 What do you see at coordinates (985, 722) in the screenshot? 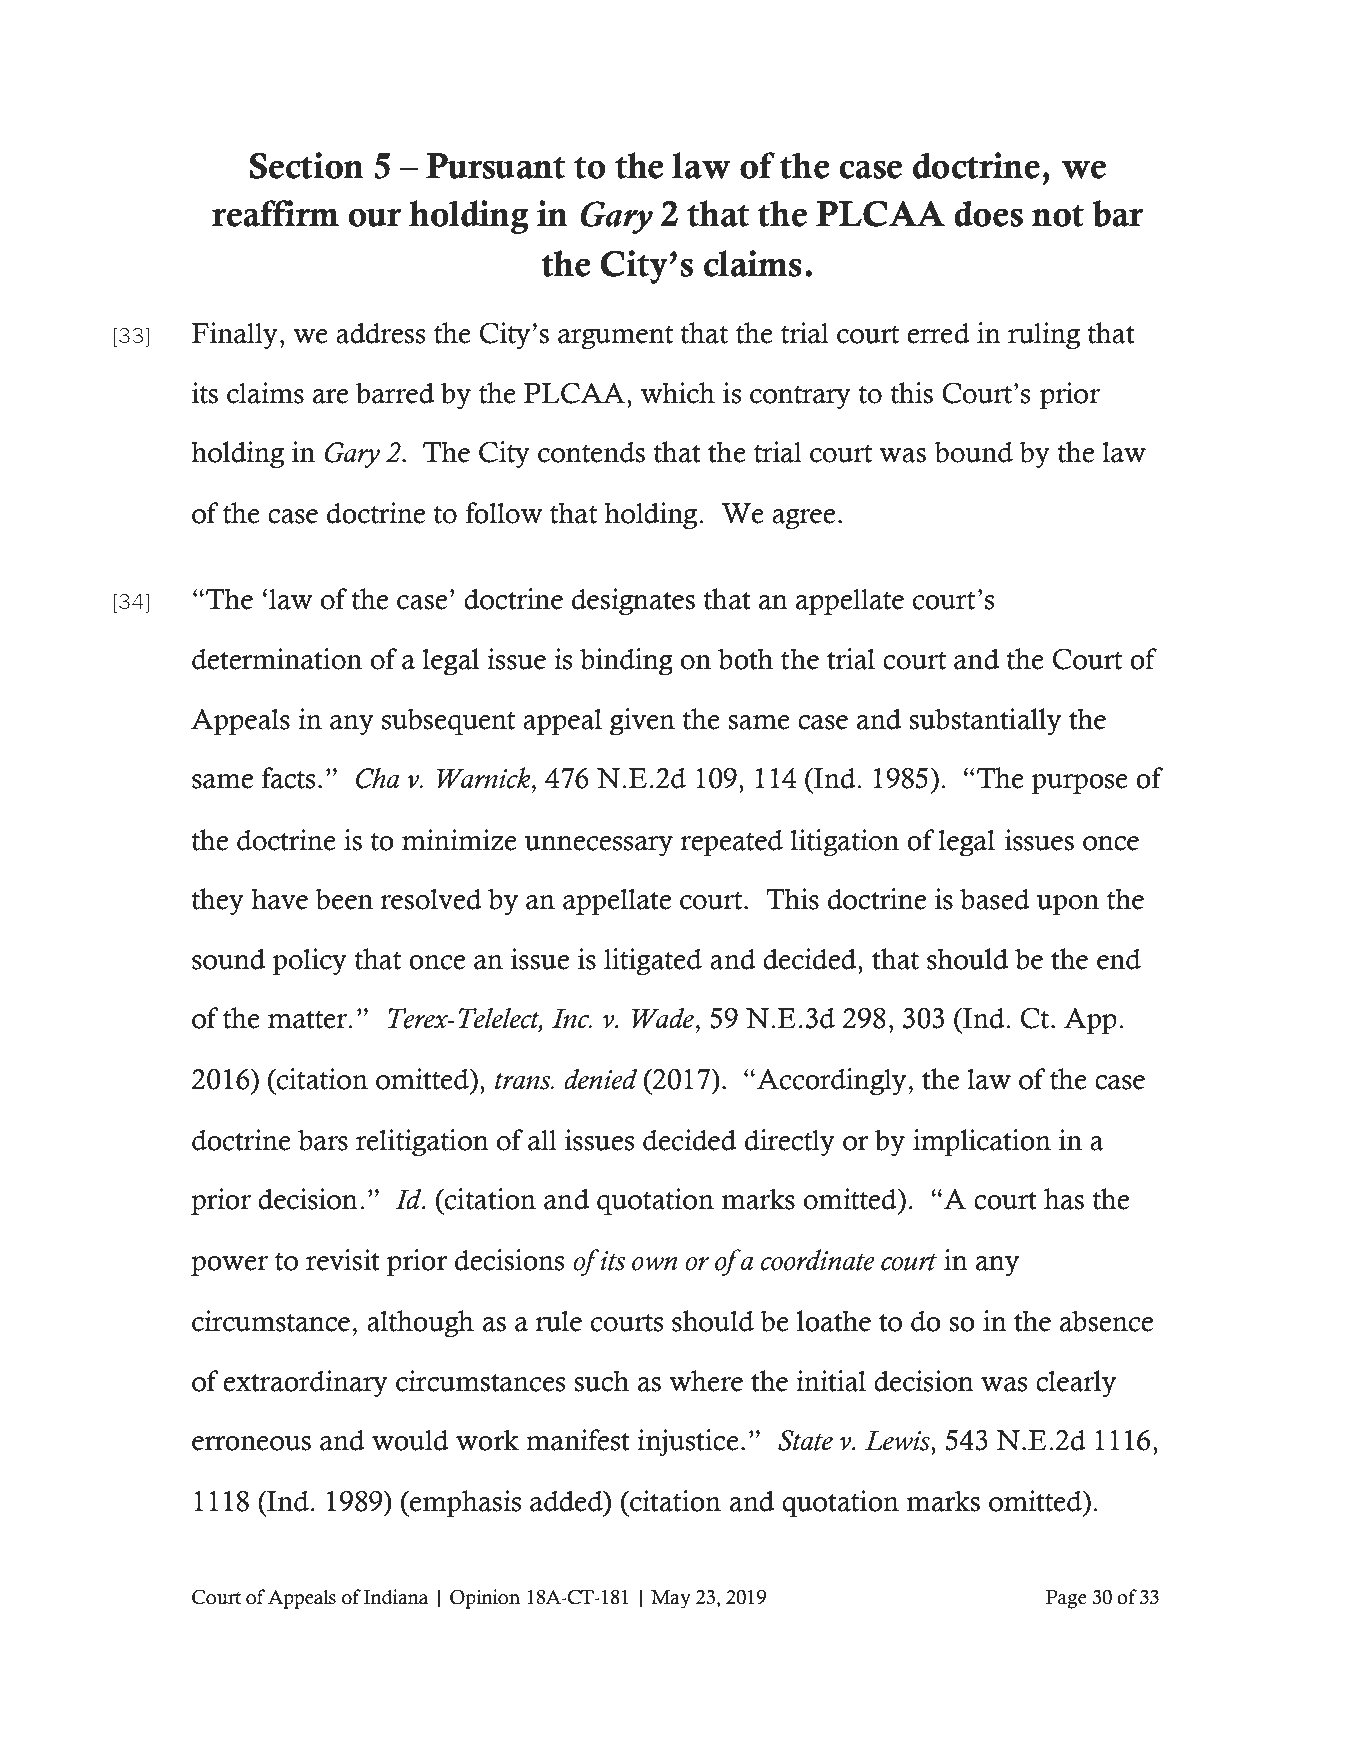
I see `substantially` at bounding box center [985, 722].
